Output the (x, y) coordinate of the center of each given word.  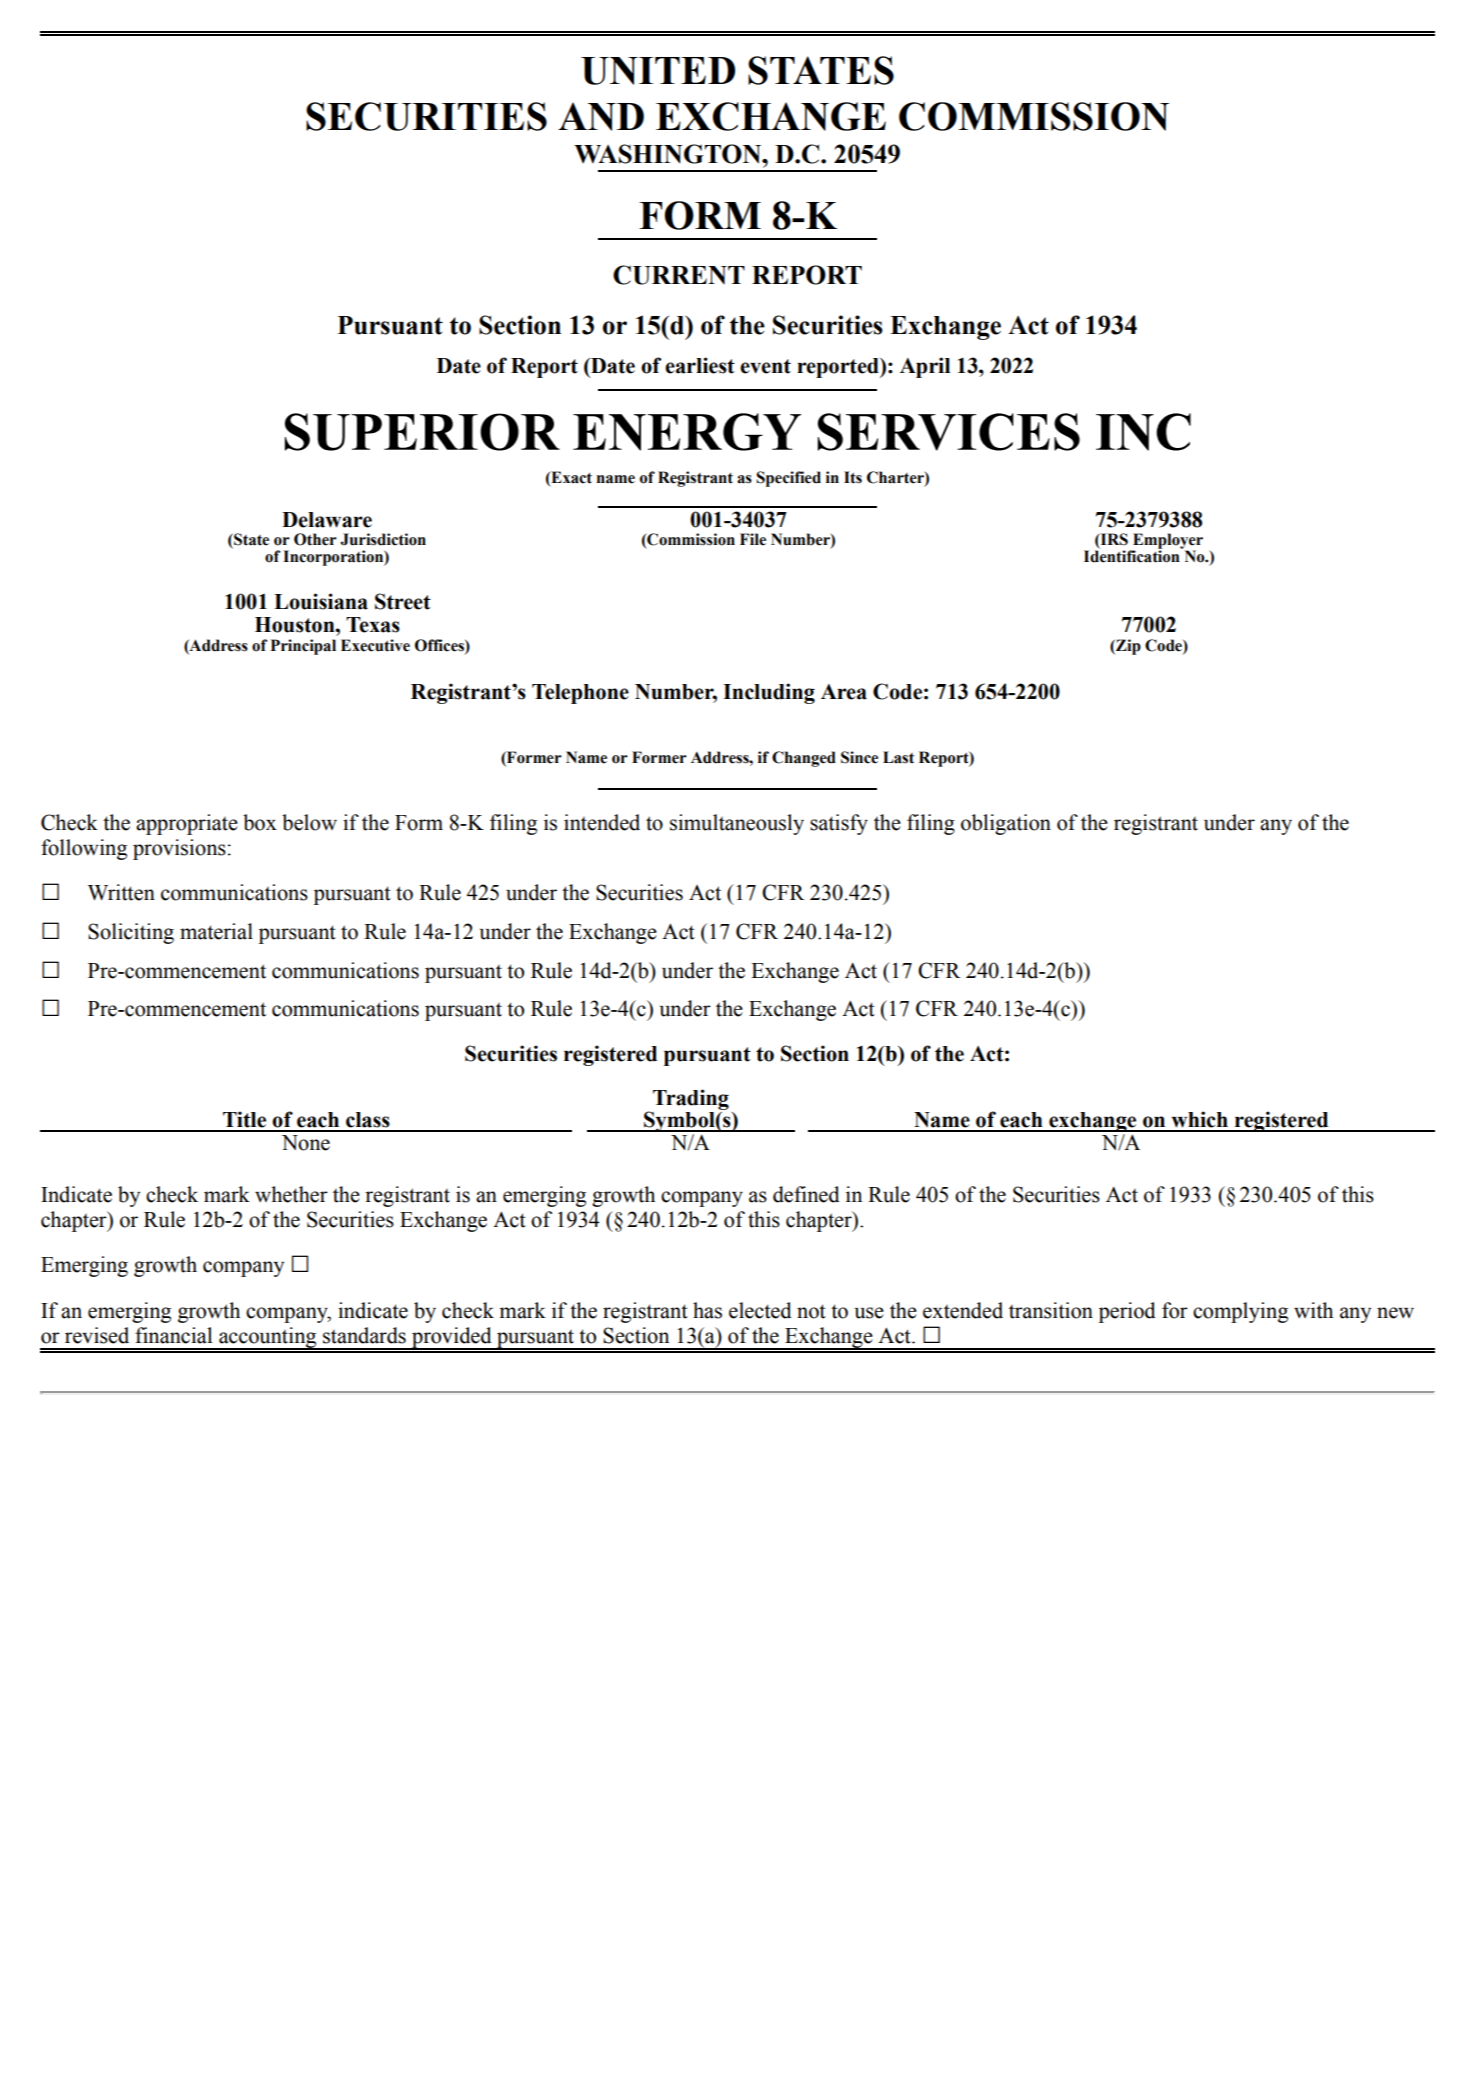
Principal (303, 647)
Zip (1127, 647)
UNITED (658, 71)
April (925, 367)
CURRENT (679, 275)
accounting (268, 1338)
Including (769, 693)
